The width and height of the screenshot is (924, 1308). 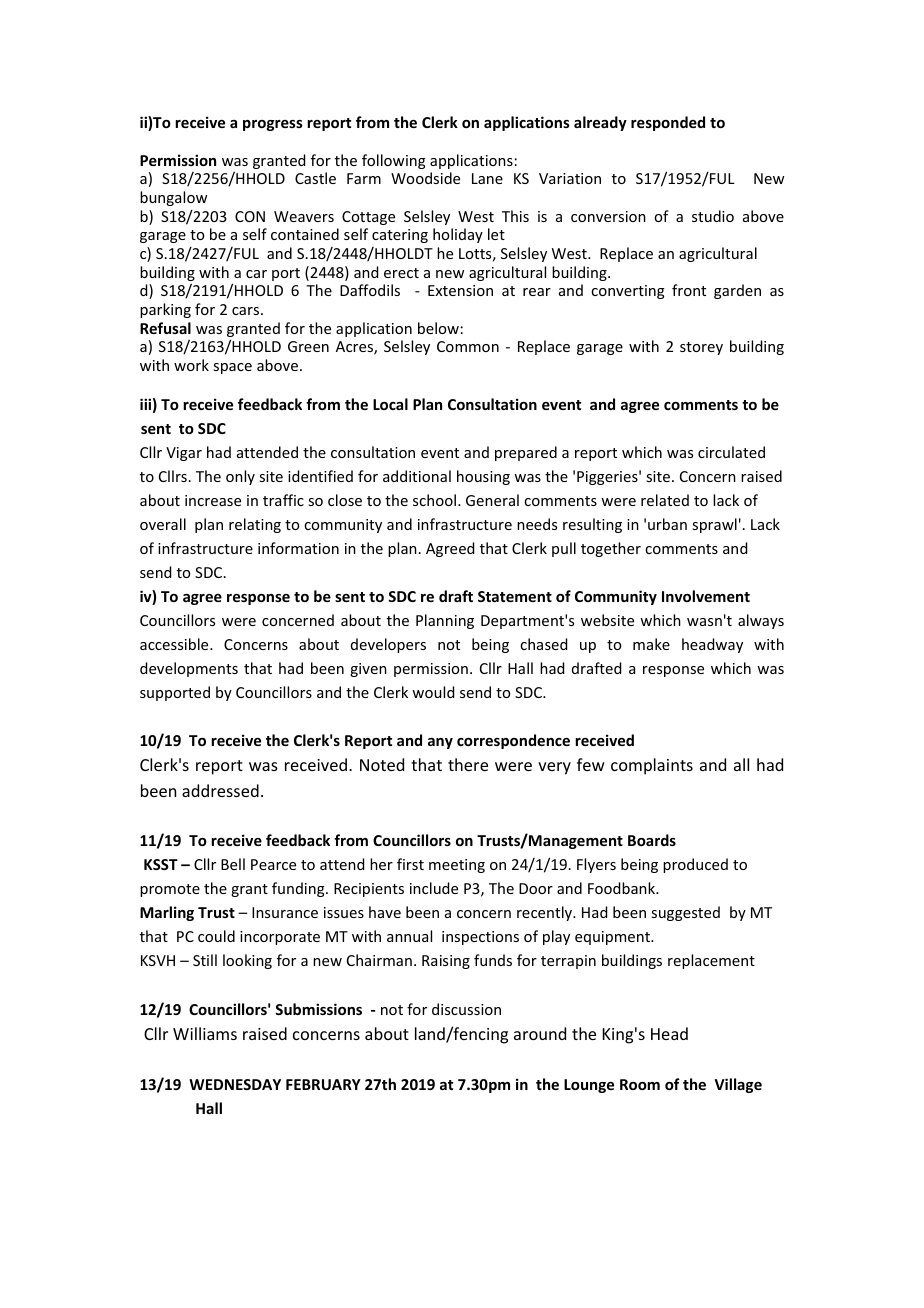 I want to click on Boards, so click(x=652, y=840).
